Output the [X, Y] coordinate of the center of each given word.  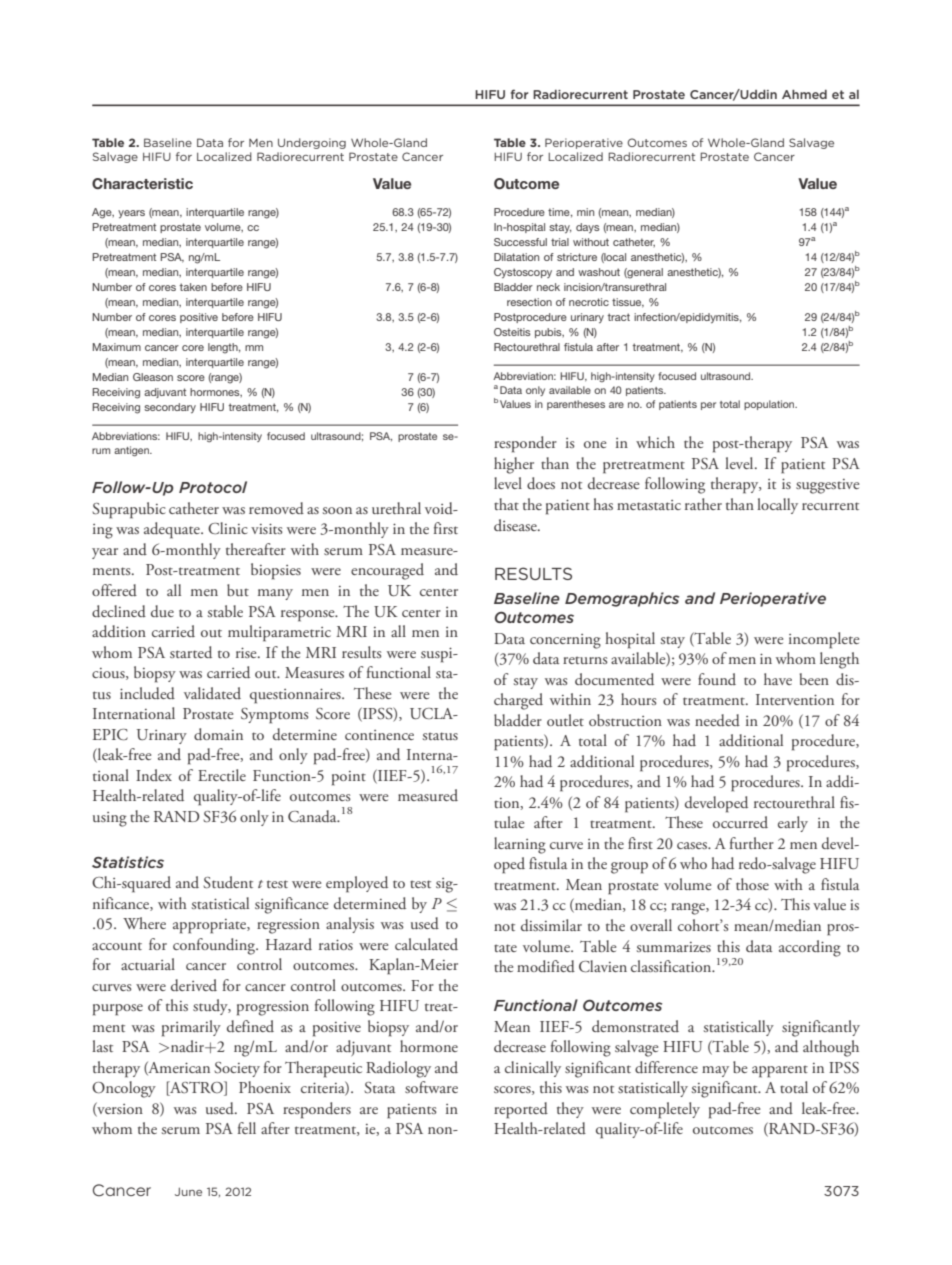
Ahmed [804, 94]
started [191, 652]
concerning [565, 641]
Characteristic [142, 183]
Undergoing [312, 143]
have [778, 679]
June [188, 1192]
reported [521, 1110]
